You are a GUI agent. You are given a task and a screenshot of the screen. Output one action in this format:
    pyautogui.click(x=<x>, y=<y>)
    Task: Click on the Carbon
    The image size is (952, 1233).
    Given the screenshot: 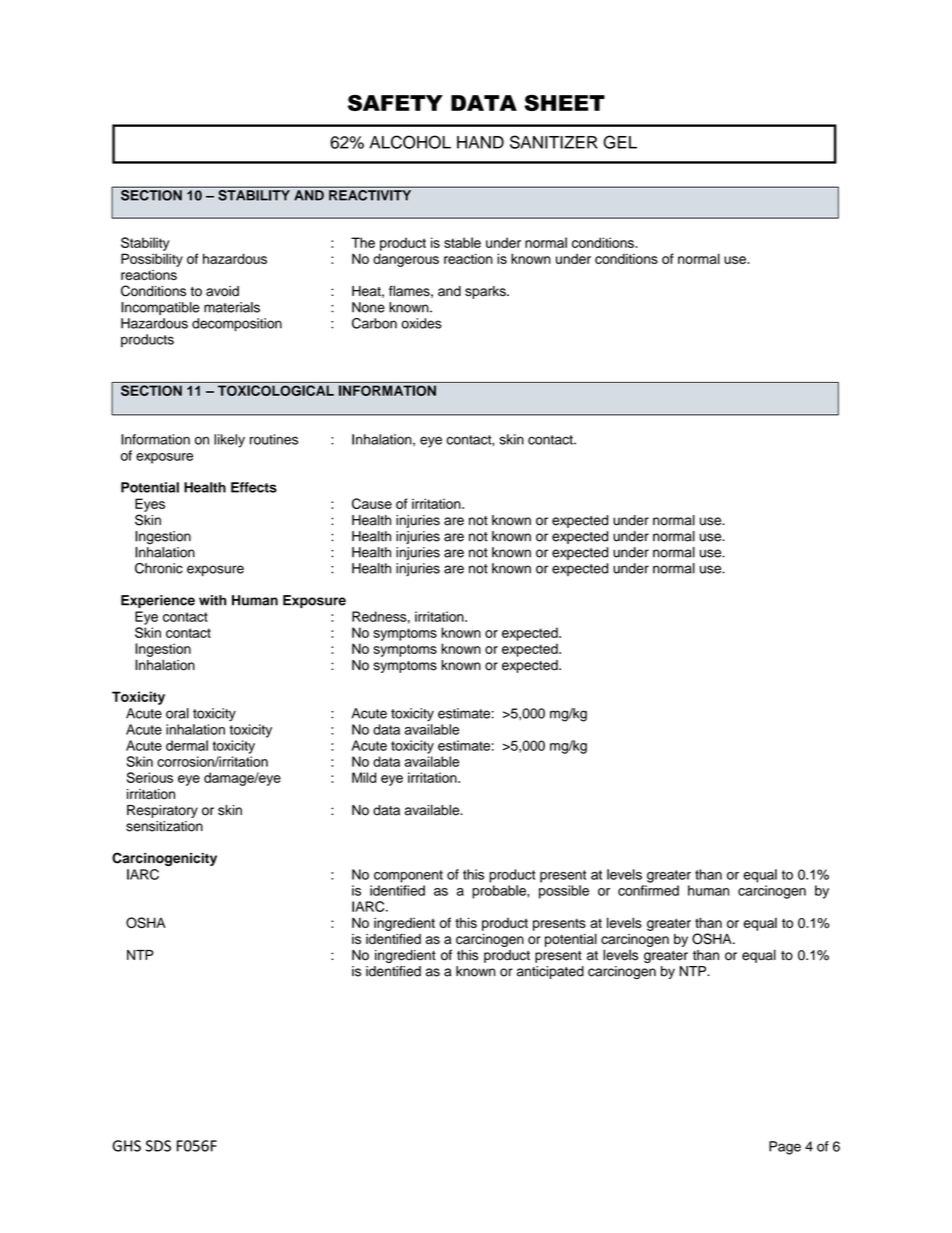 What is the action you would take?
    pyautogui.click(x=374, y=323)
